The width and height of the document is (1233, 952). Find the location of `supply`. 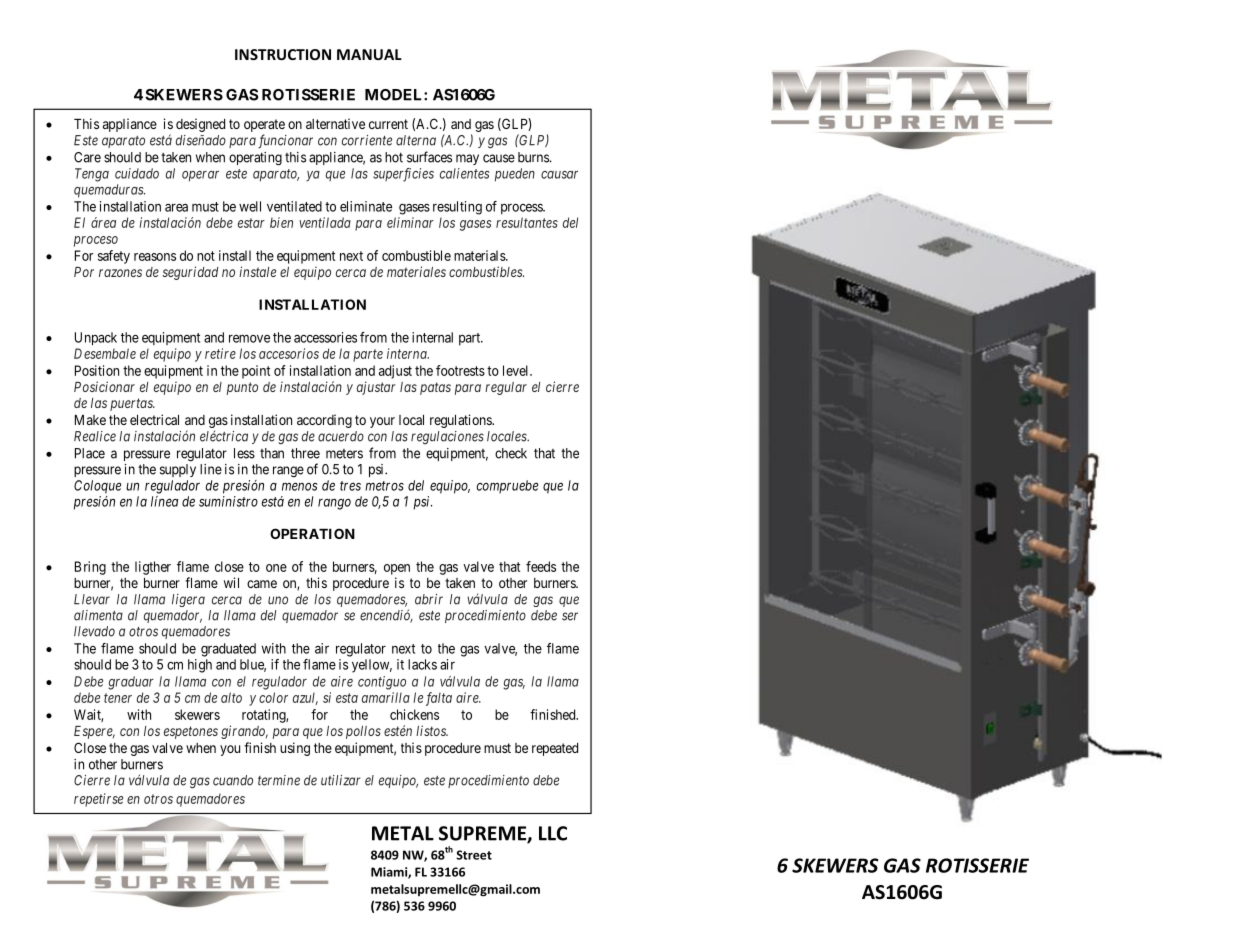

supply is located at coordinates (178, 470).
